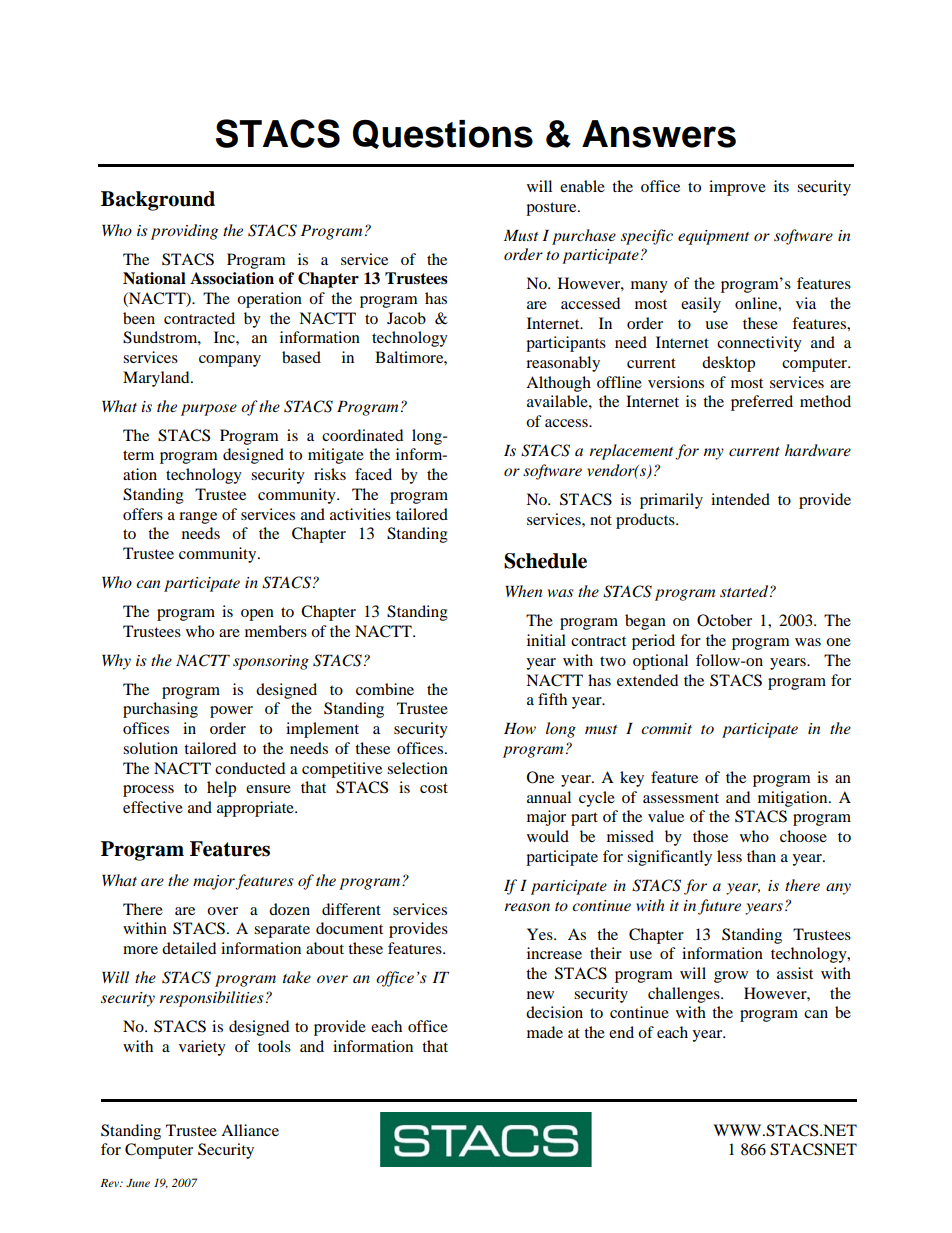 This screenshot has width=952, height=1233. What do you see at coordinates (737, 188) in the screenshot?
I see `improve` at bounding box center [737, 188].
